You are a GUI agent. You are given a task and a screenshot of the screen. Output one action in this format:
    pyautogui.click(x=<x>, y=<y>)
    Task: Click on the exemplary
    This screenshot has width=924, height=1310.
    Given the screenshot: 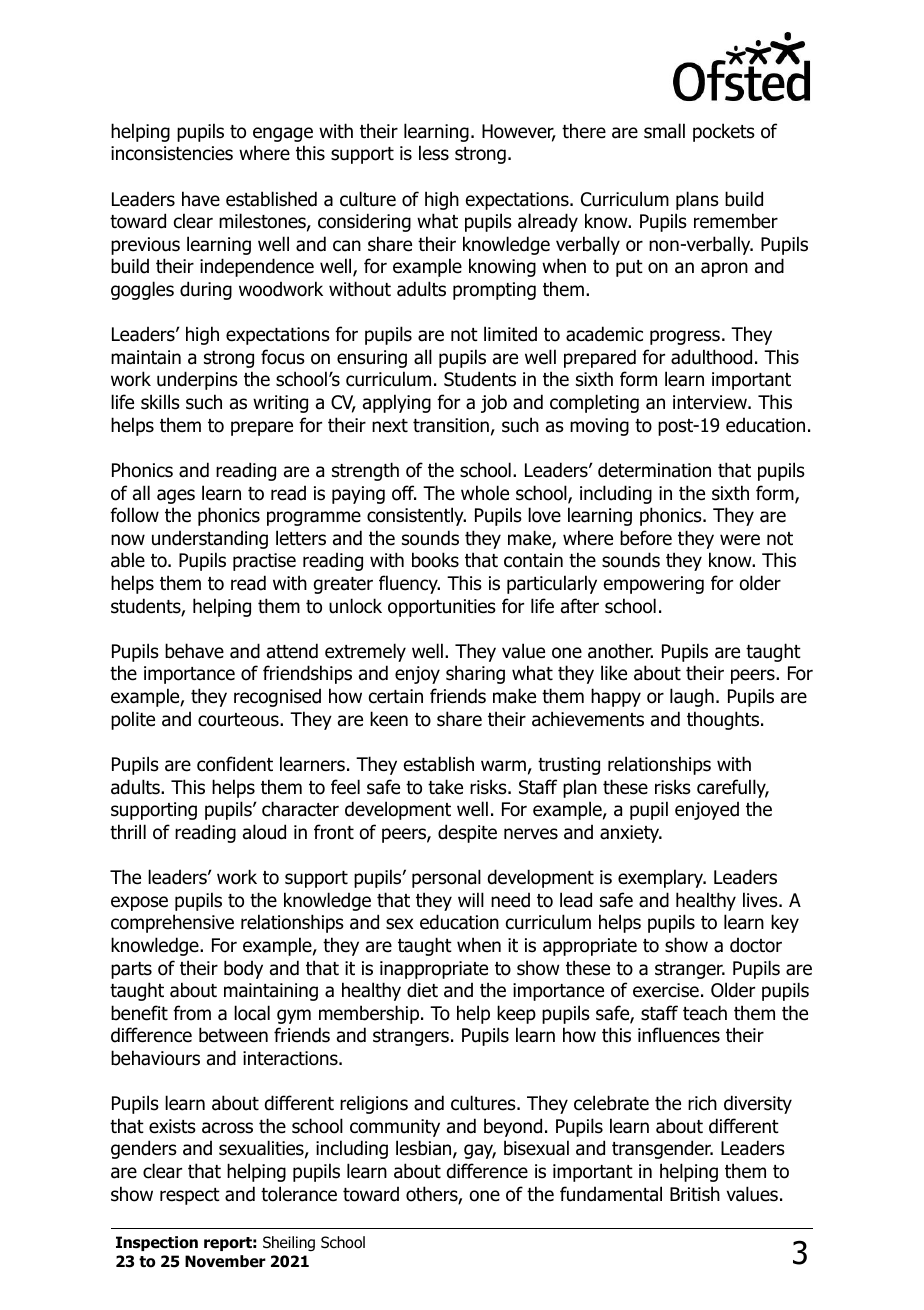 What is the action you would take?
    pyautogui.click(x=662, y=878)
